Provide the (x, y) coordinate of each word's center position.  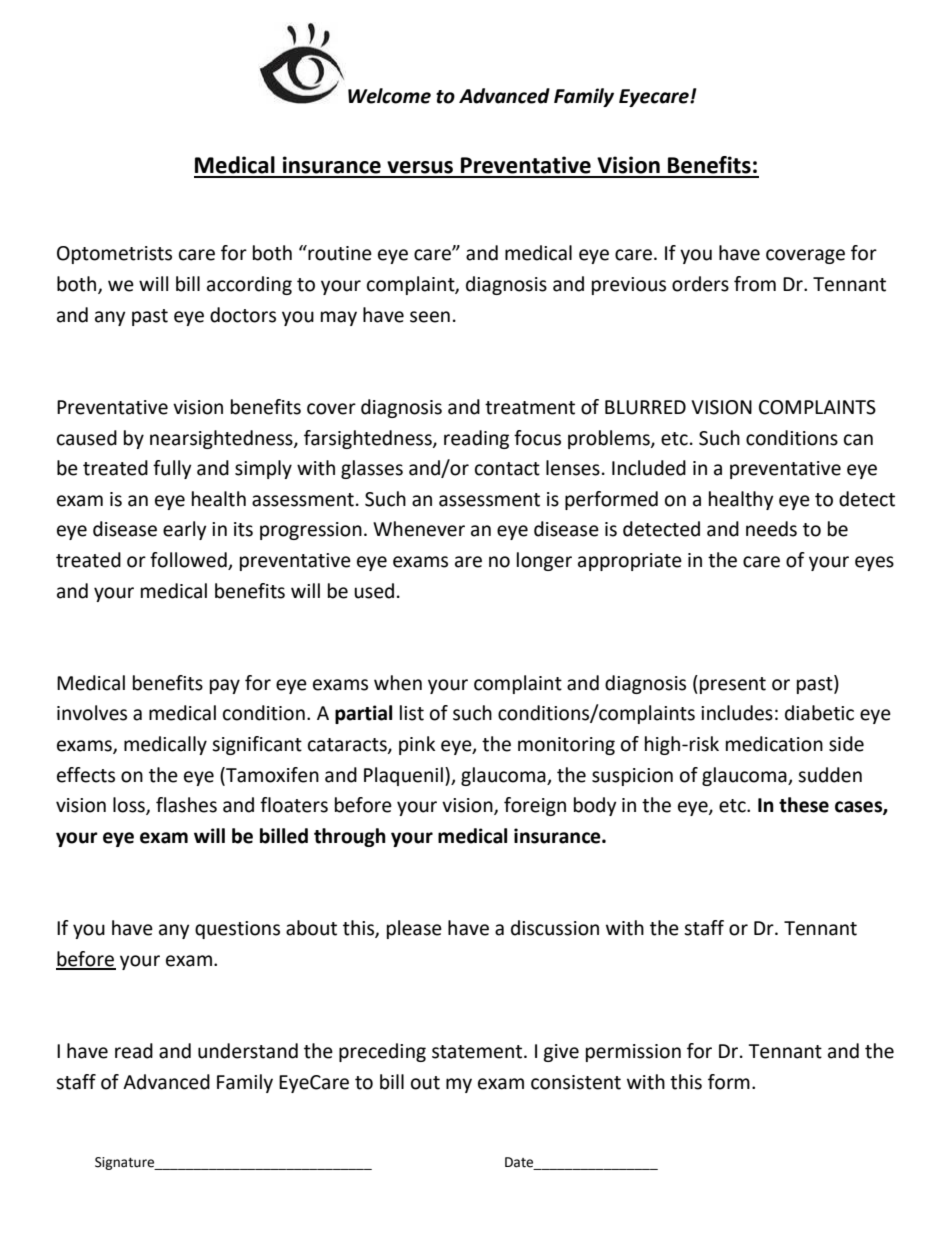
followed (189, 561)
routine (340, 253)
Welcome (389, 96)
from (755, 284)
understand (248, 1051)
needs (771, 529)
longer (544, 561)
